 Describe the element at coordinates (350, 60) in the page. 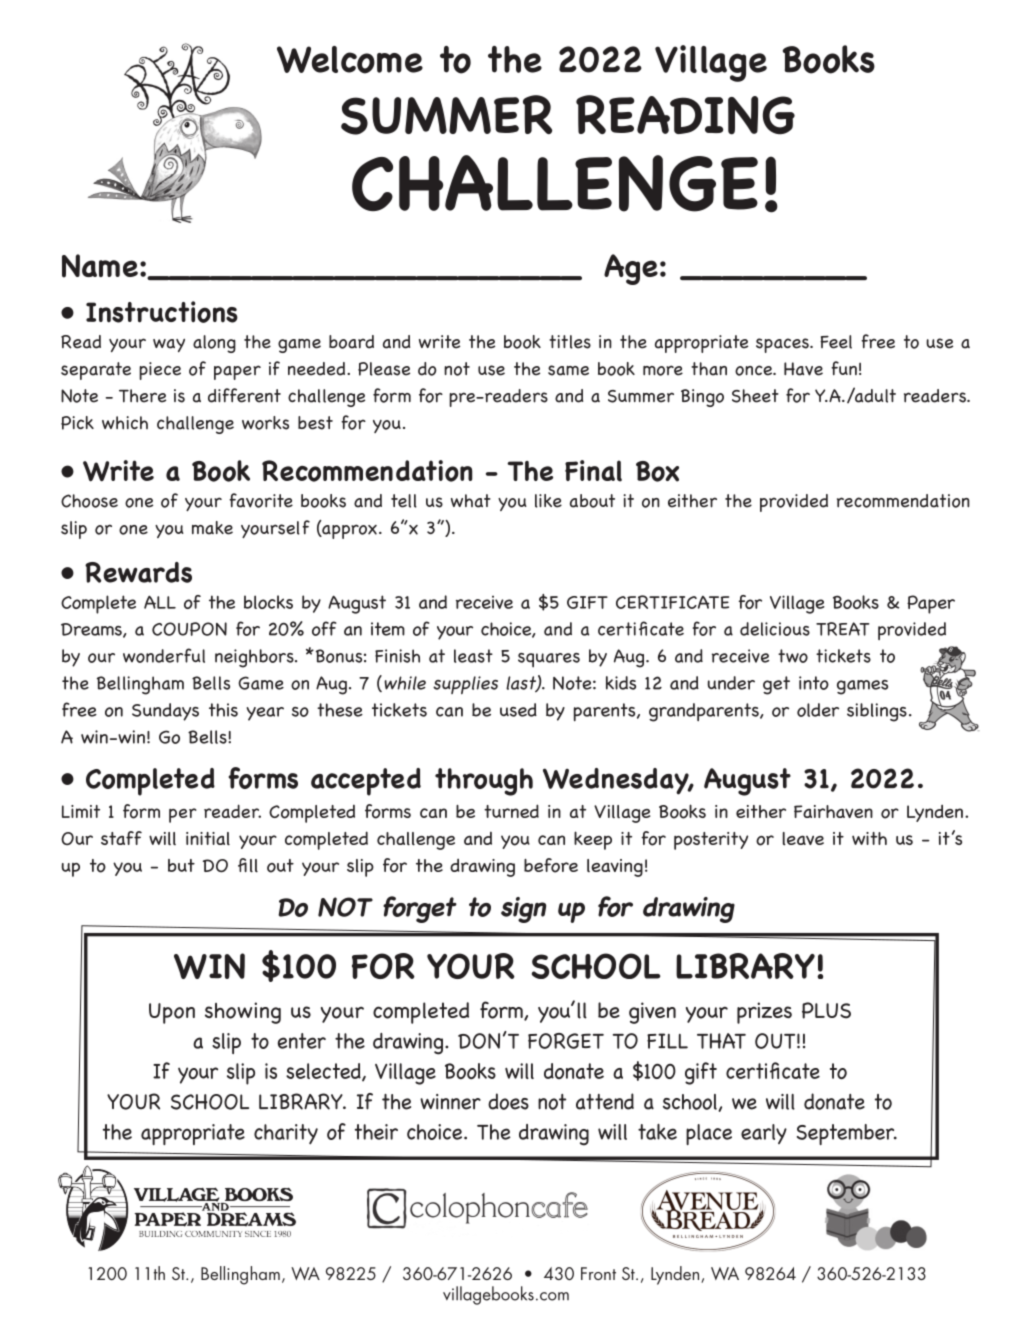

I see `Welcome` at that location.
